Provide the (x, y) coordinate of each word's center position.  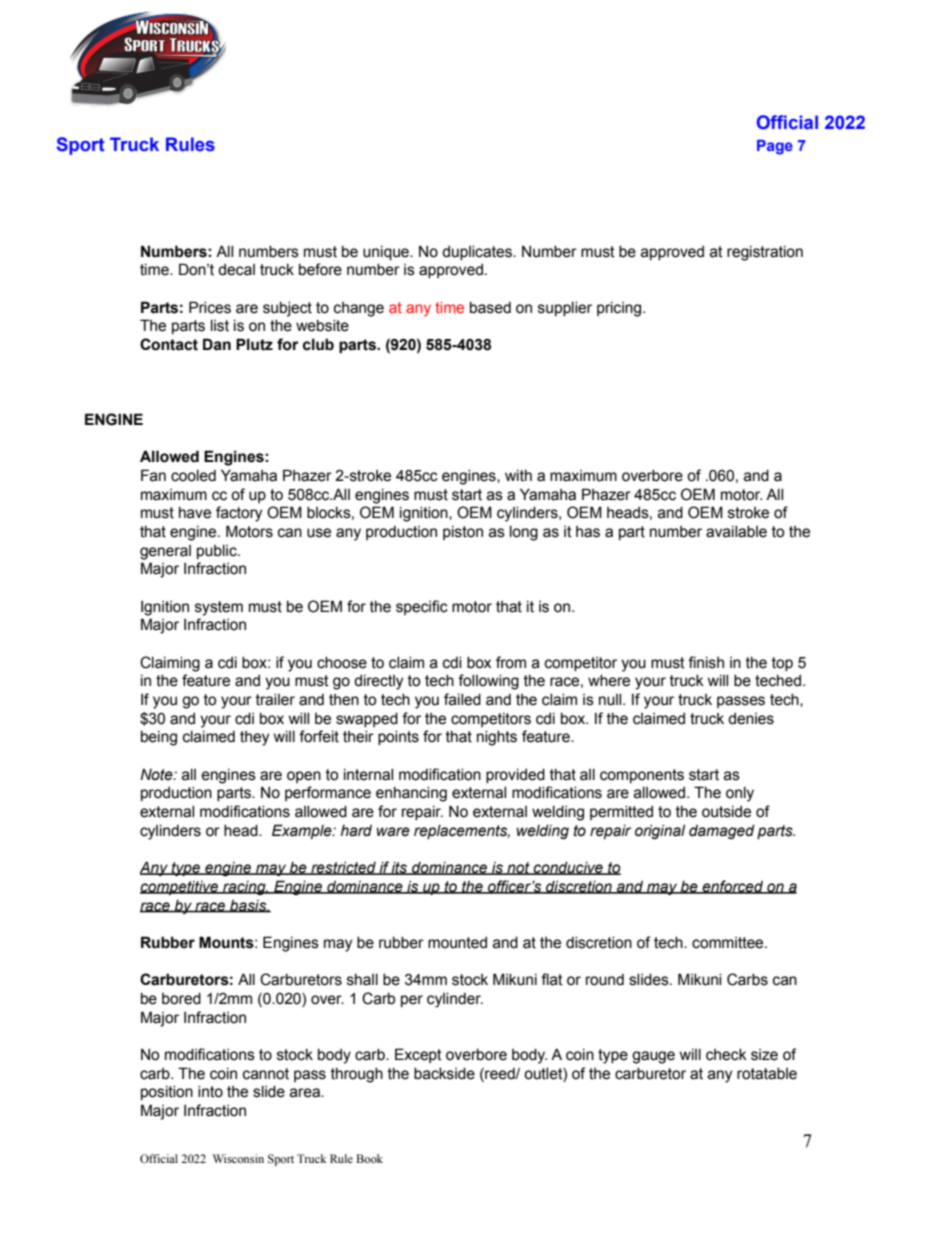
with (518, 476)
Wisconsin (238, 1158)
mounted (457, 943)
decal (236, 270)
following (488, 682)
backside (444, 1074)
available (736, 532)
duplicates (478, 253)
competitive (180, 888)
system (219, 608)
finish (706, 662)
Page (775, 147)
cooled (193, 476)
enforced (733, 887)
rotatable (767, 1074)
